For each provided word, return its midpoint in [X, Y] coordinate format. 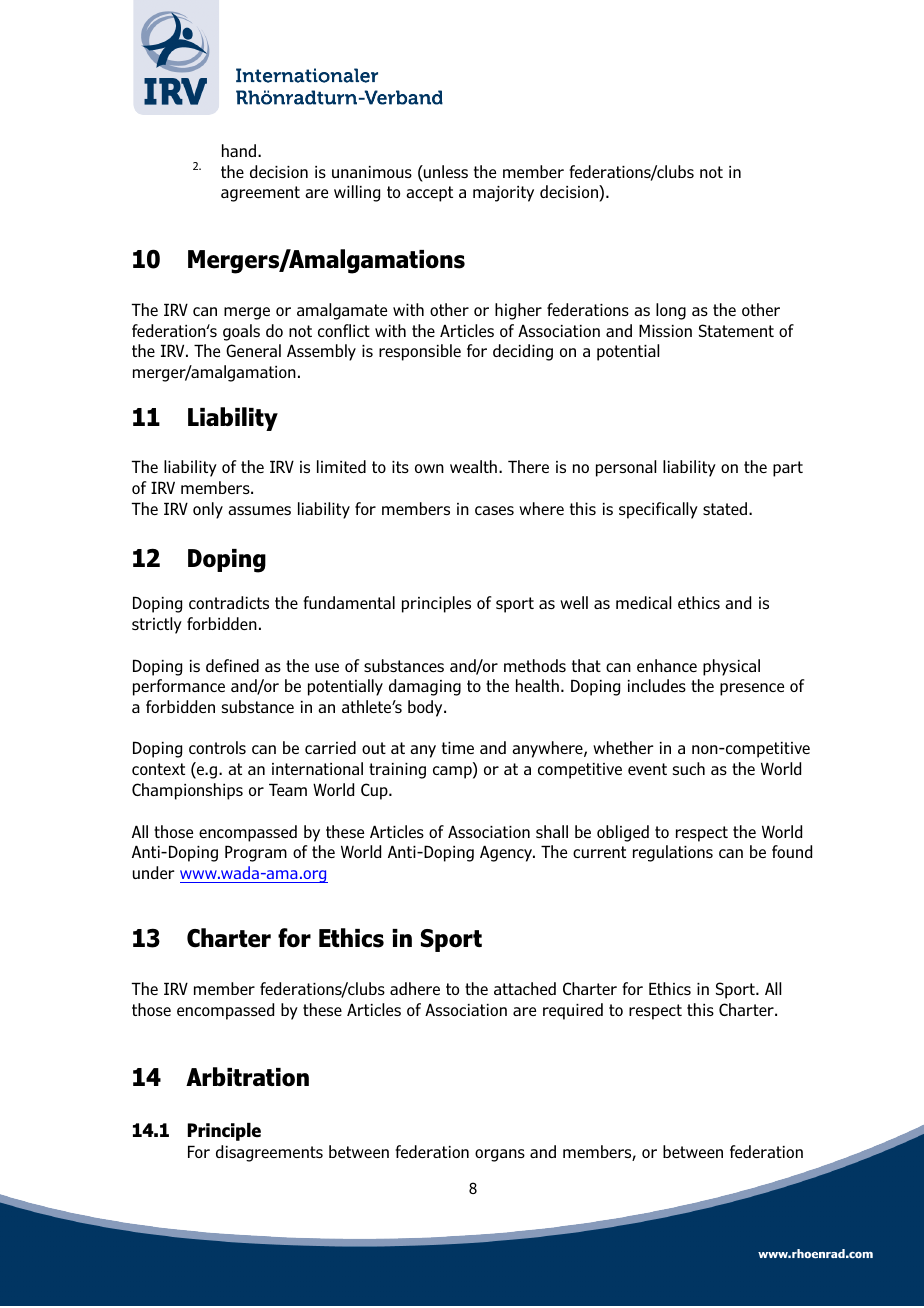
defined [232, 665]
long [671, 311]
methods [535, 665]
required [573, 1011]
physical [731, 667]
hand [240, 150]
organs [500, 1155]
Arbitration [247, 1077]
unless [445, 171]
